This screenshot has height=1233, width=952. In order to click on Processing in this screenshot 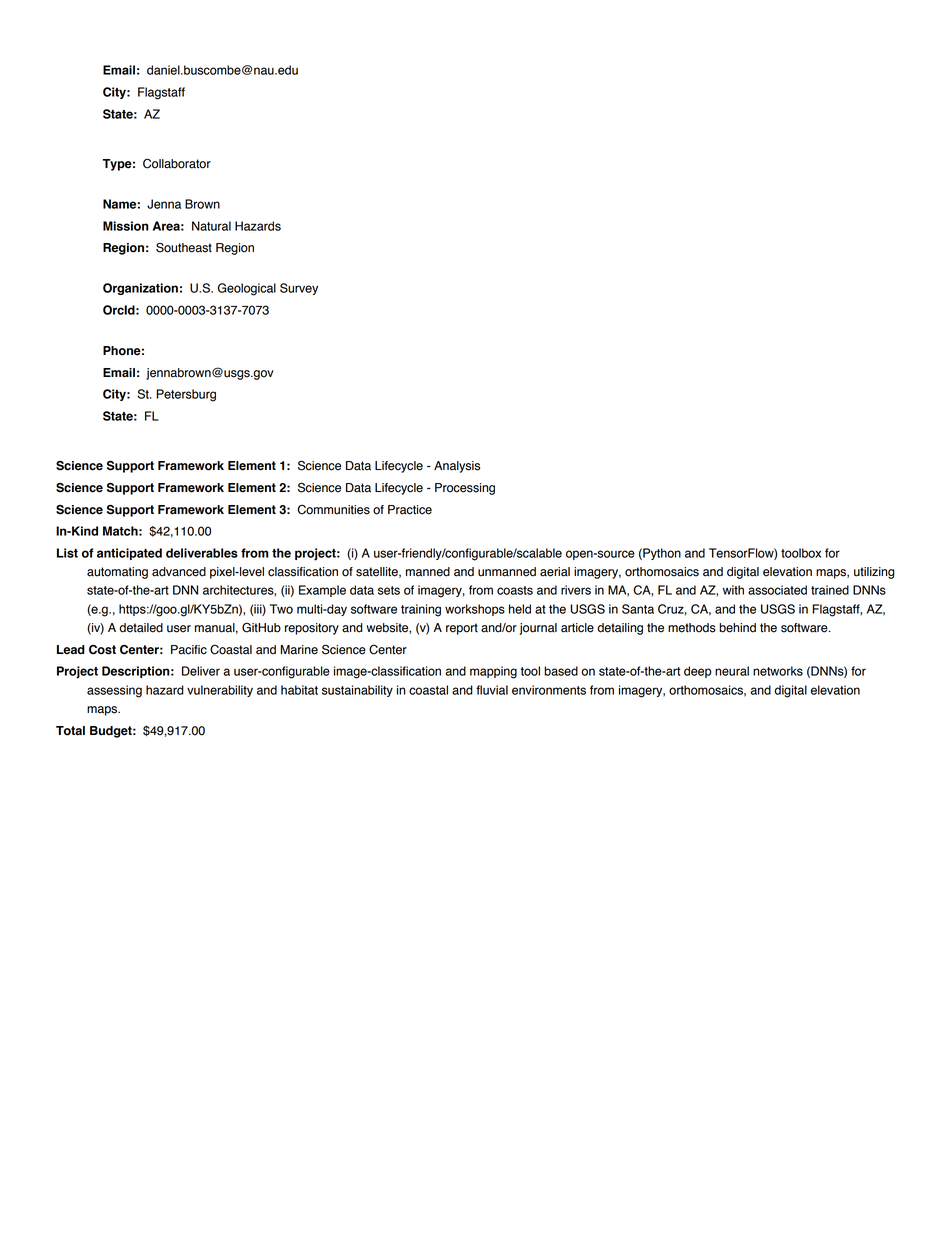, I will do `click(465, 489)`.
